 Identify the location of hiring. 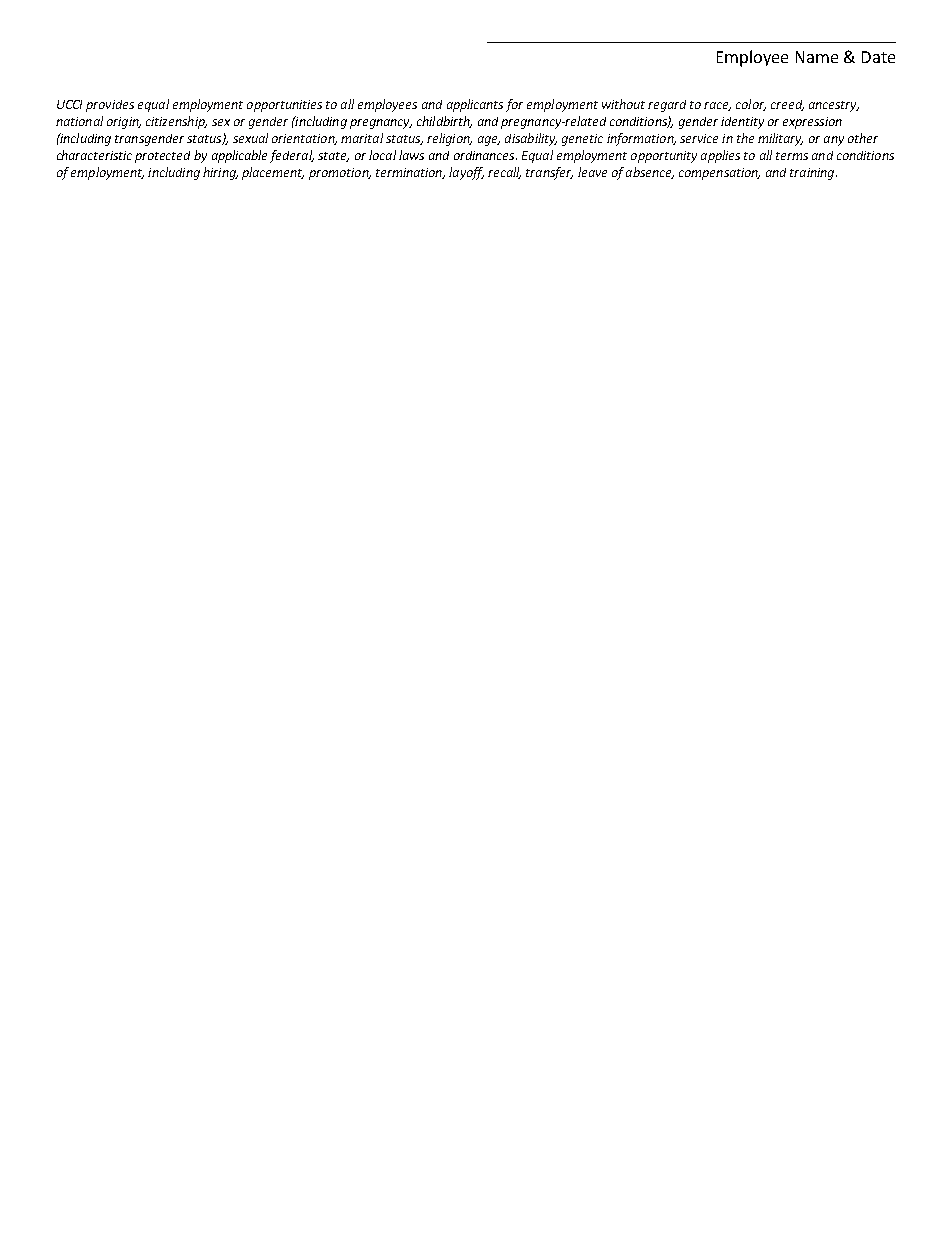
(220, 173).
